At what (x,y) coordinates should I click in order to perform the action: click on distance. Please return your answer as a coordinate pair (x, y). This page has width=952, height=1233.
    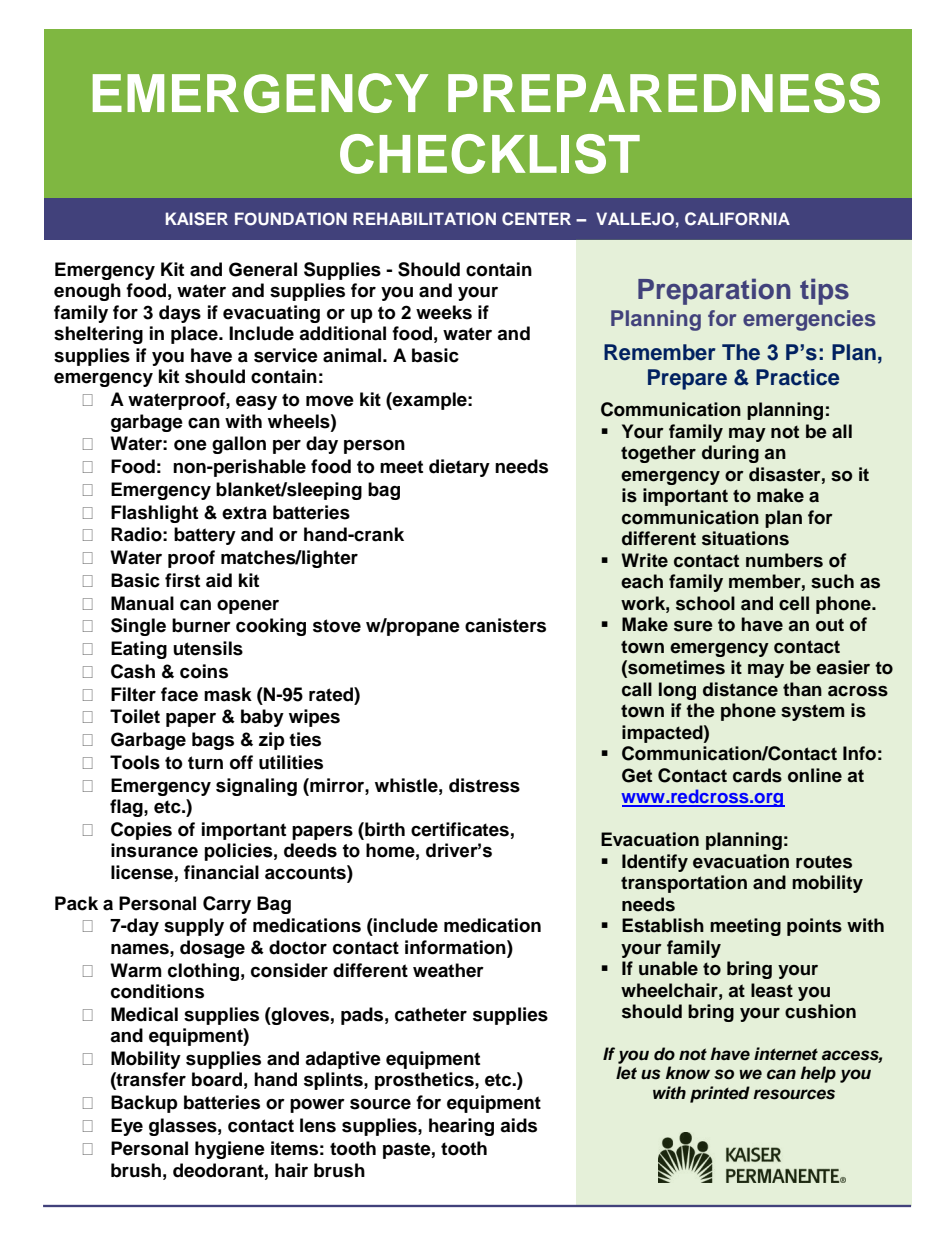
    Looking at the image, I should click on (740, 689).
